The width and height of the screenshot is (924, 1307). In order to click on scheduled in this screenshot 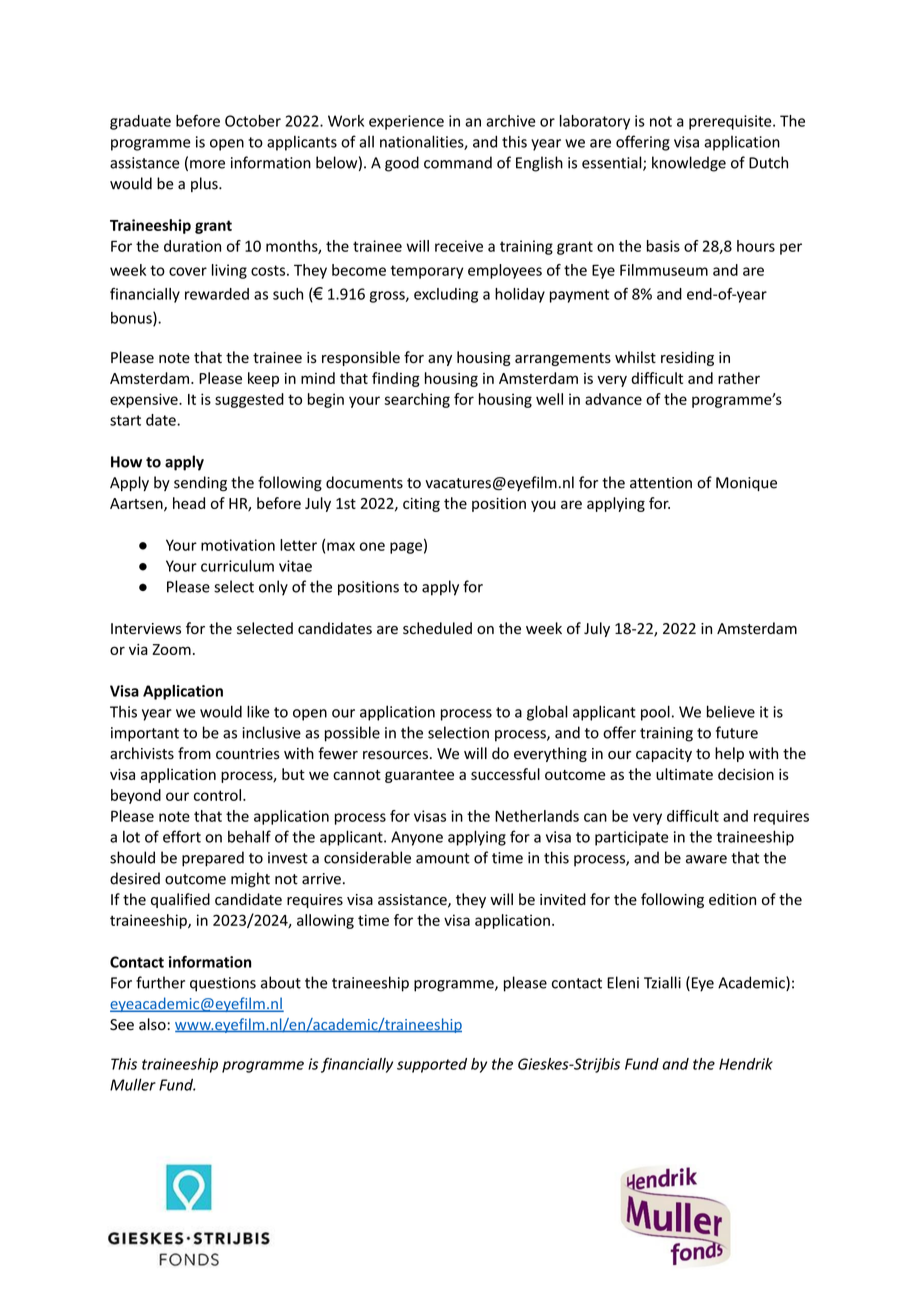, I will do `click(437, 628)`.
